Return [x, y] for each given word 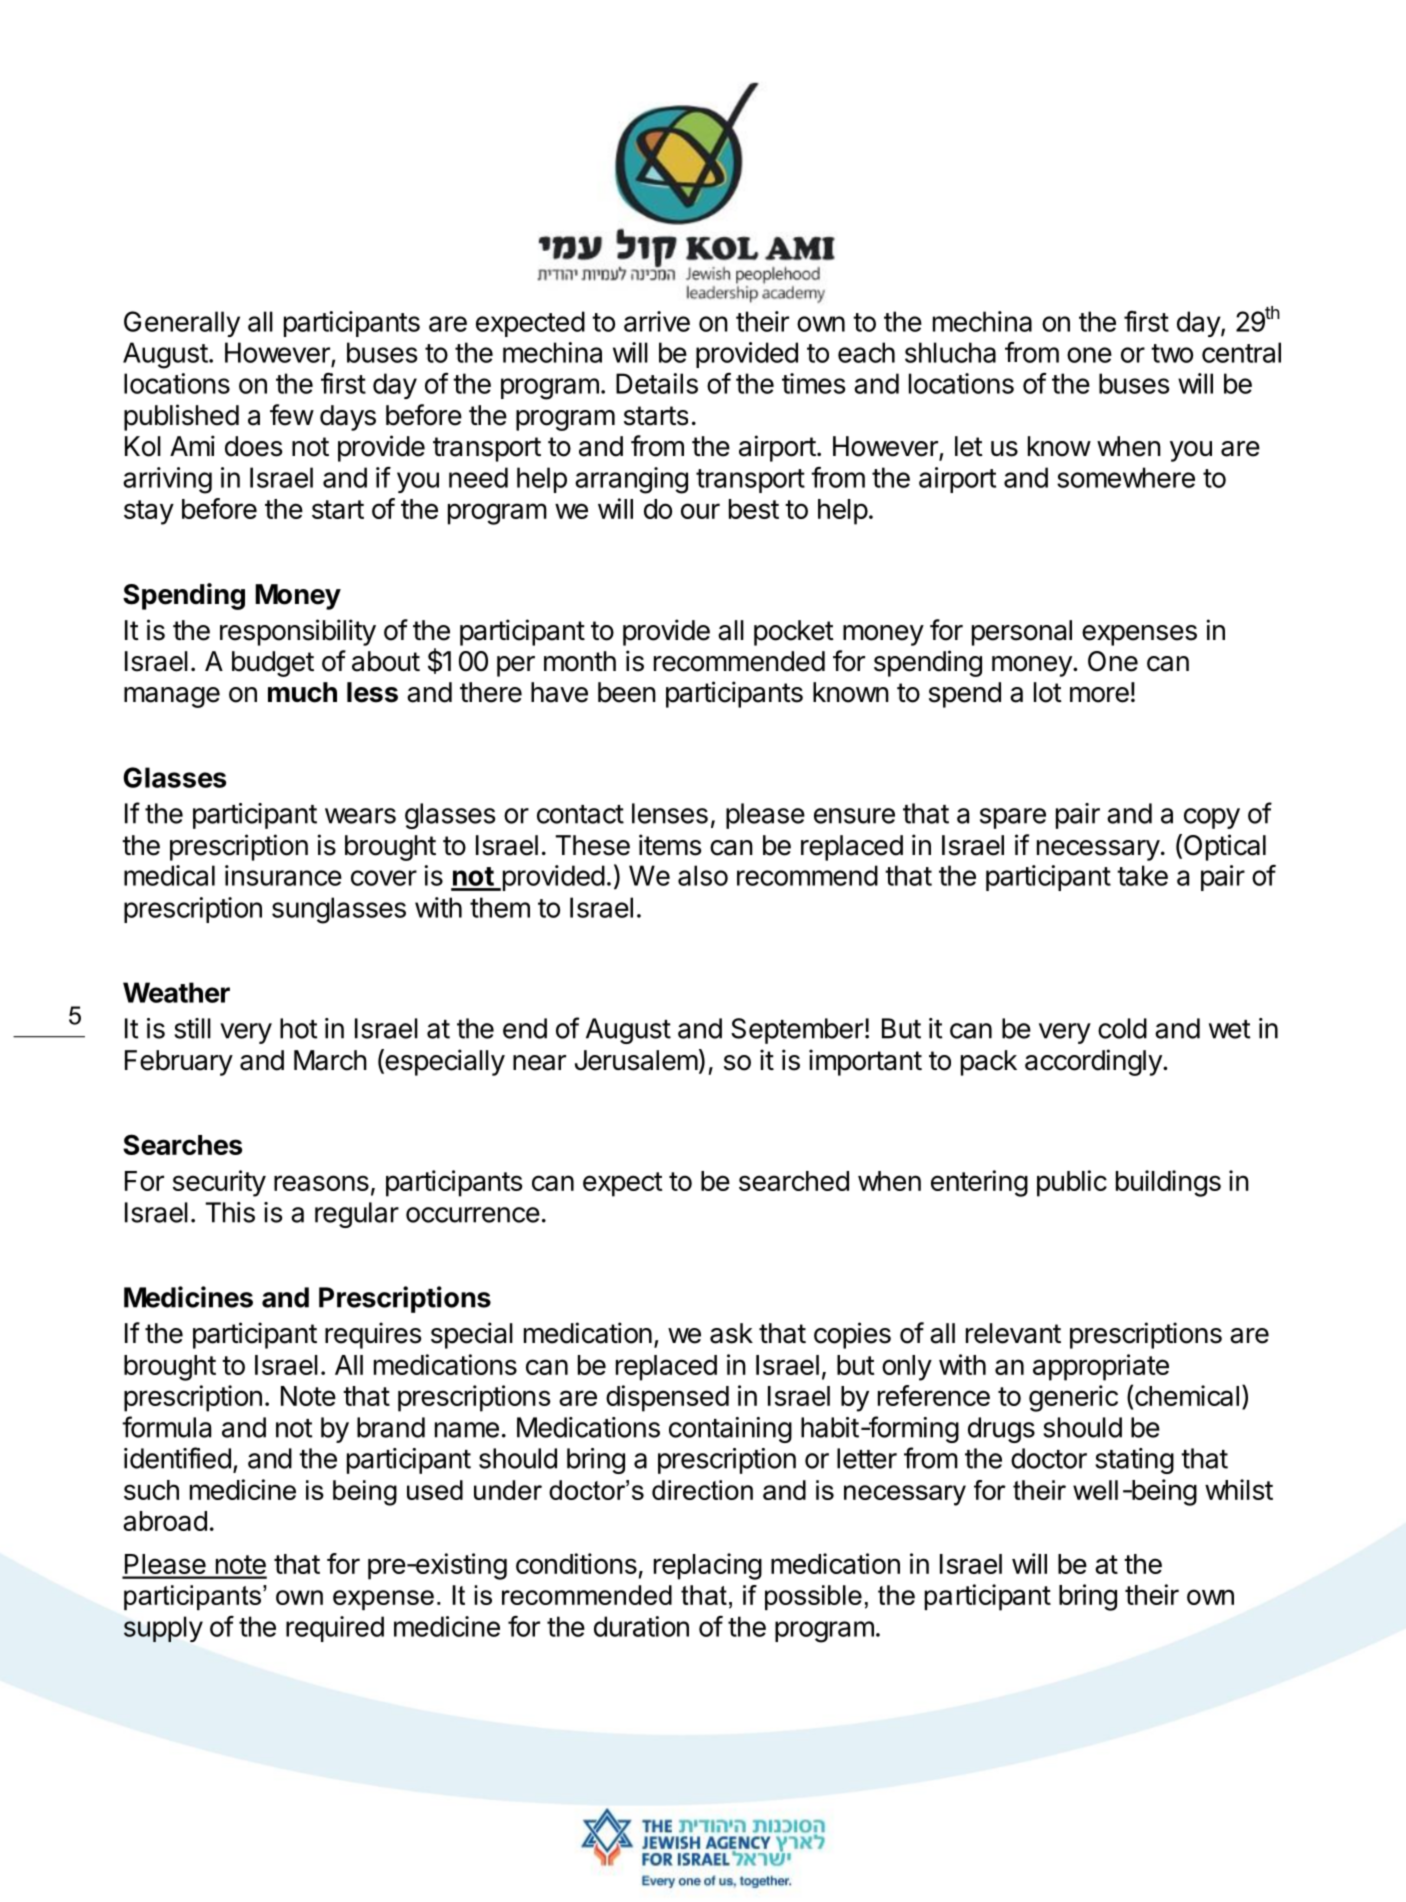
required [335, 1629]
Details [657, 383]
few [292, 415]
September [797, 1031]
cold [1122, 1028]
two [1172, 353]
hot [298, 1028]
